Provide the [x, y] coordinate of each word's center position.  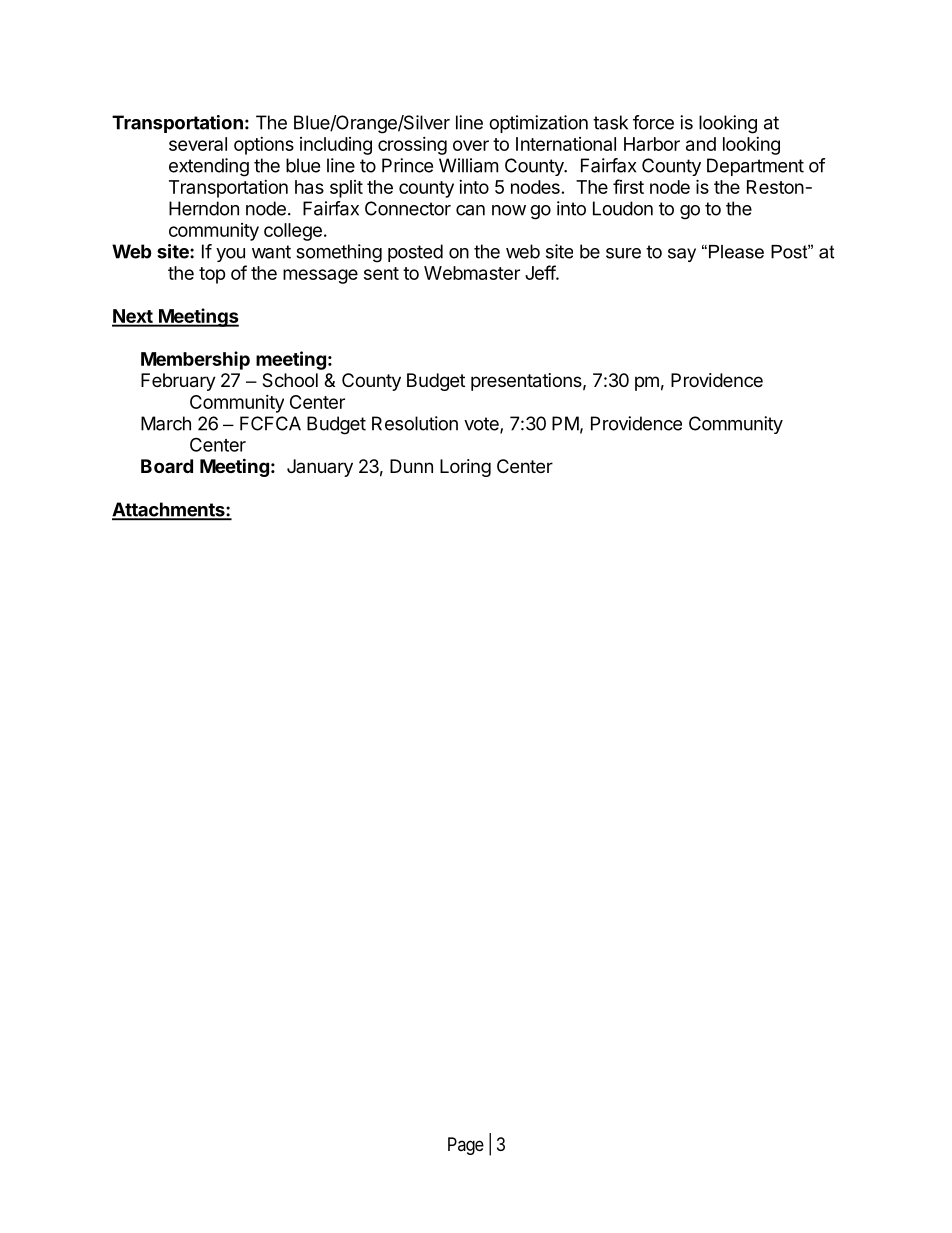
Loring [465, 468]
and [701, 144]
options [264, 146]
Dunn [411, 466]
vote [482, 425]
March [166, 423]
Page [466, 1146]
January [320, 468]
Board [167, 466]
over [471, 145]
